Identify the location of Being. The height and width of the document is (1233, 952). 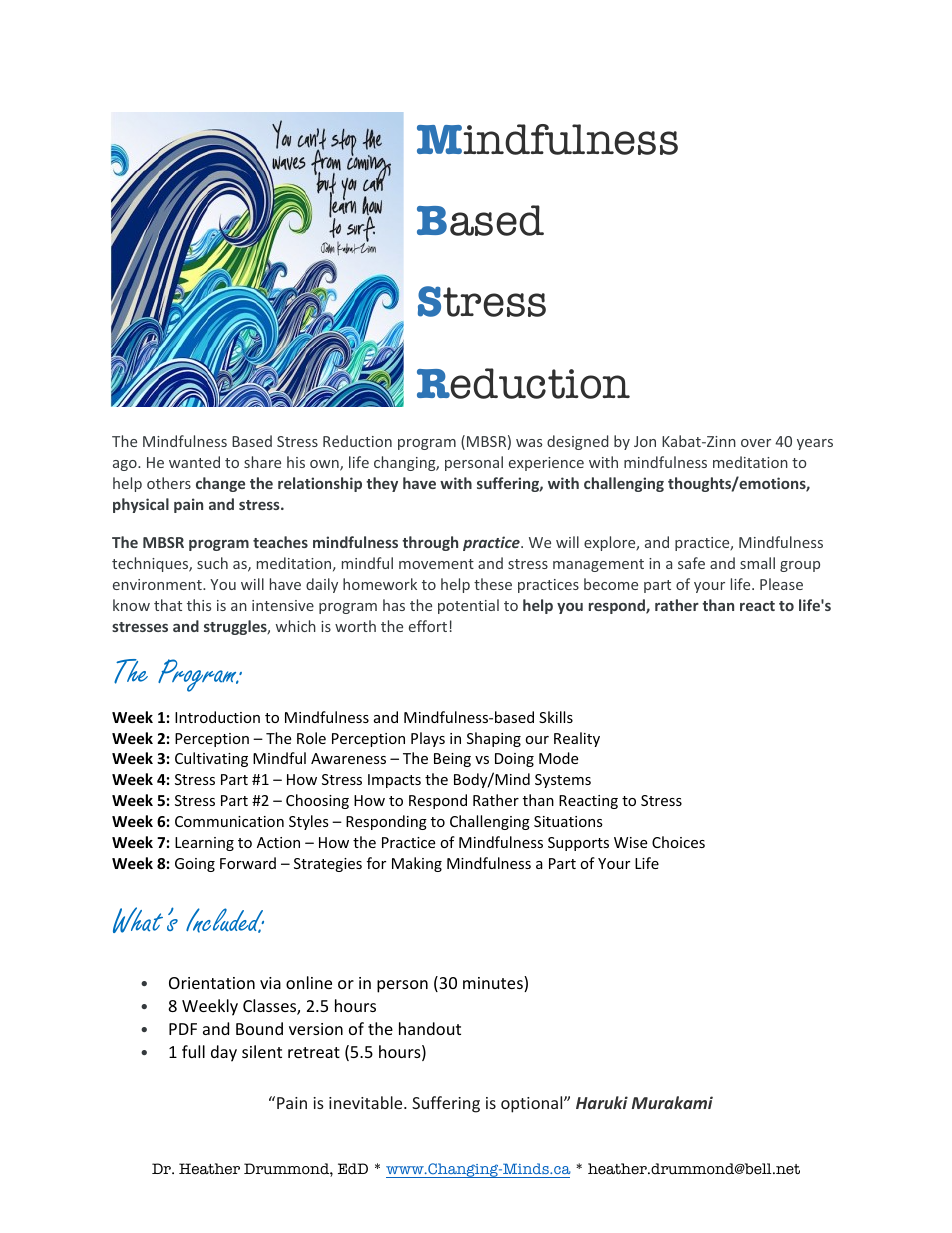
(452, 760).
